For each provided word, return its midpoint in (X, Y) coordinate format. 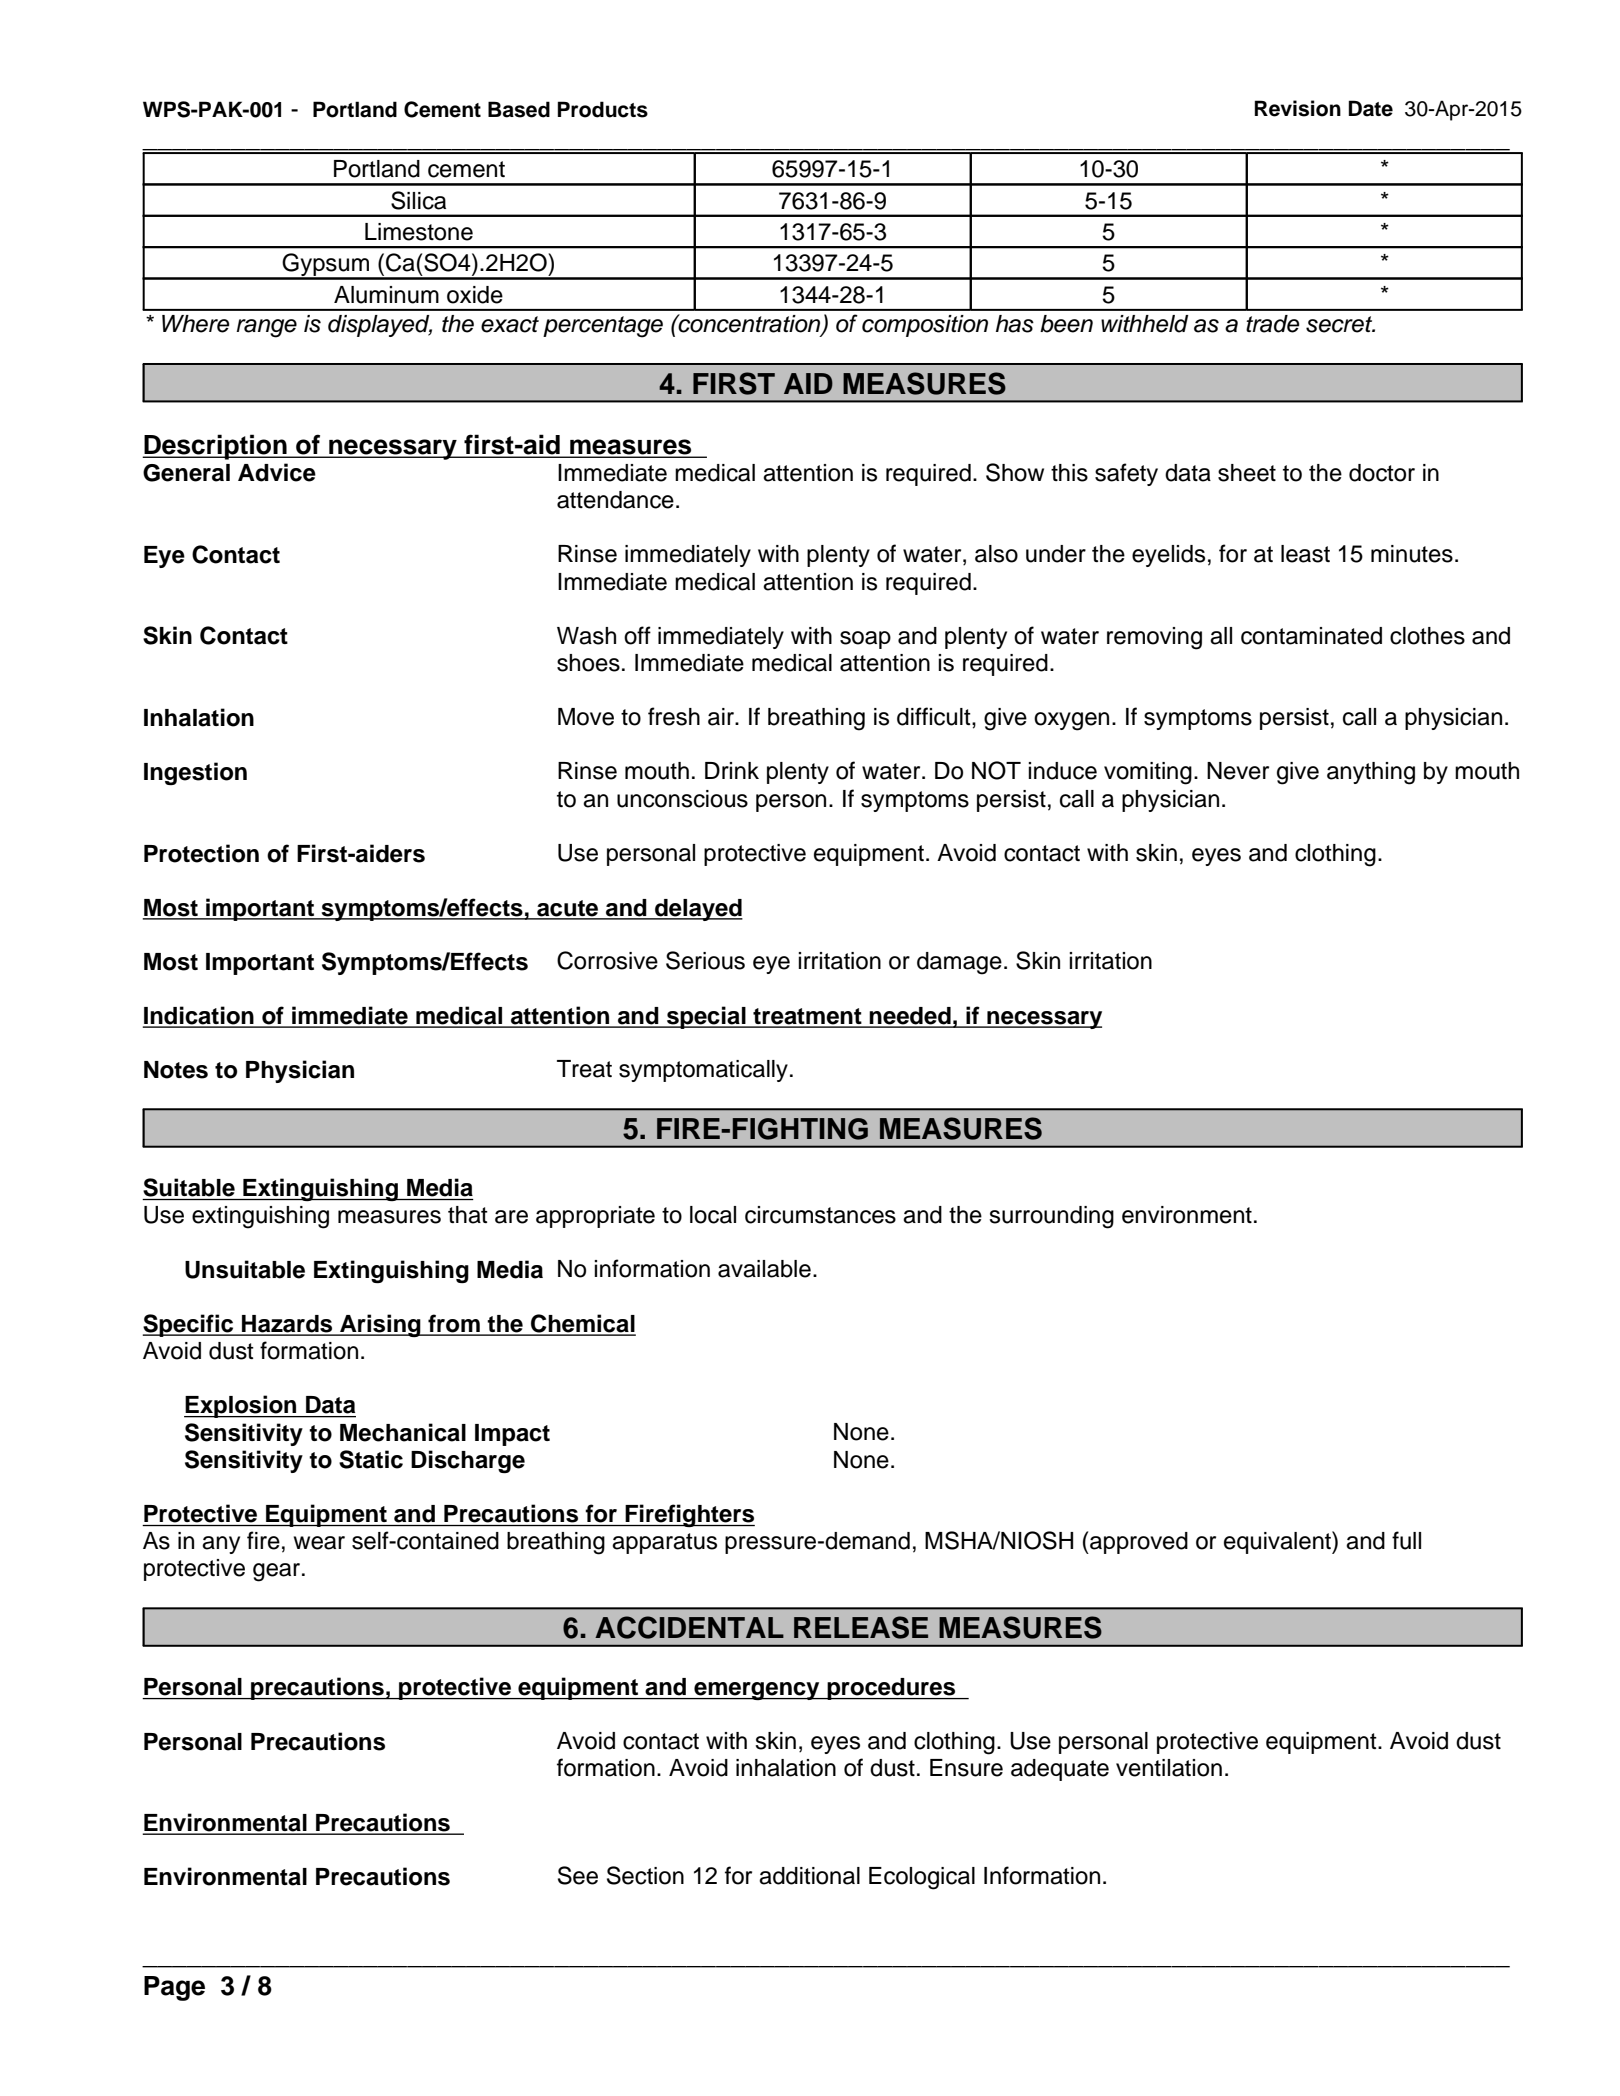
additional (809, 1876)
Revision (1298, 108)
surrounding (1051, 1217)
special (706, 1017)
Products (603, 109)
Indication (199, 1016)
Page (174, 1988)
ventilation (1169, 1768)
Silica (418, 200)
